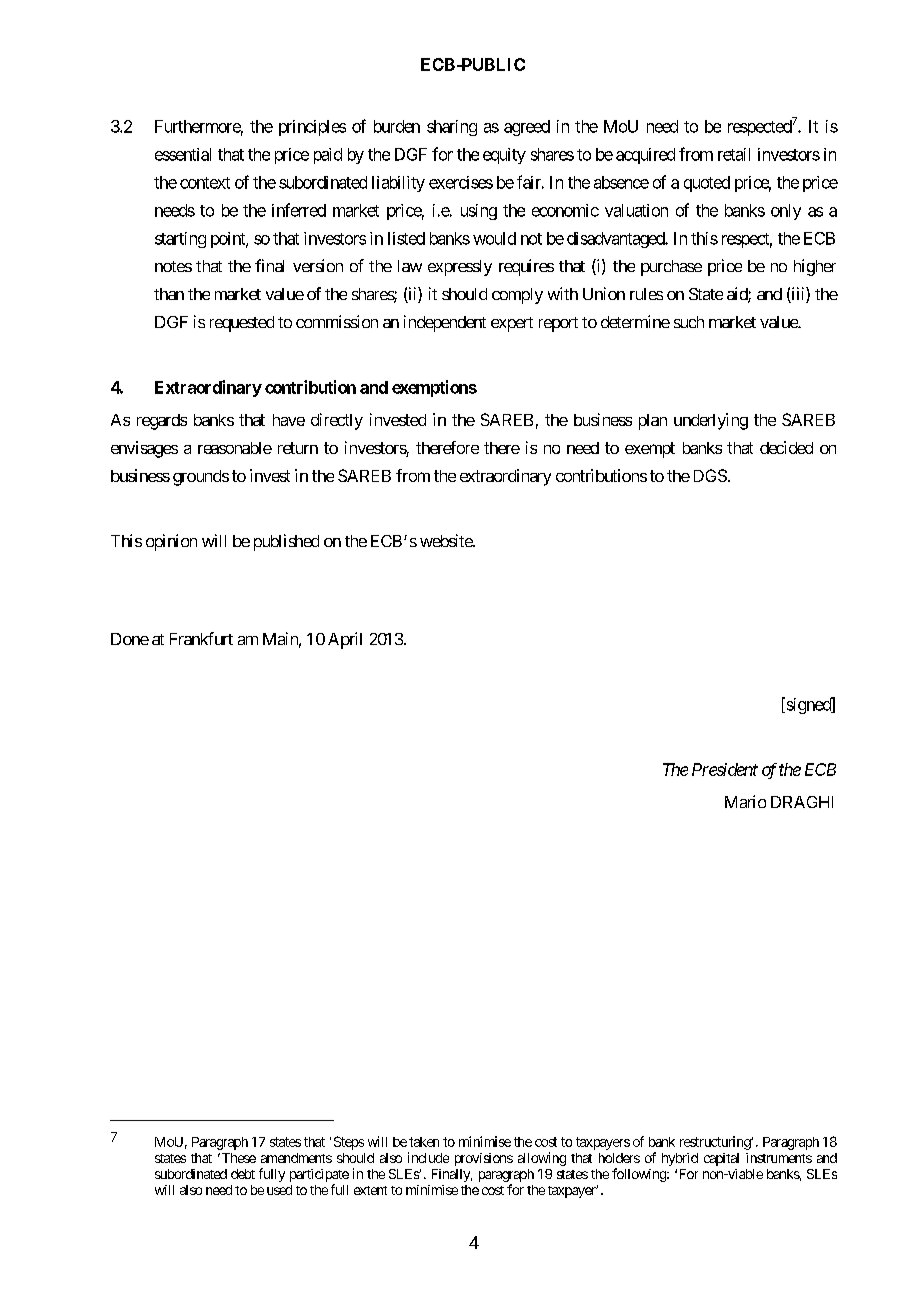 The height and width of the screenshot is (1308, 924). Describe the element at coordinates (447, 540) in the screenshot. I see `website` at that location.
